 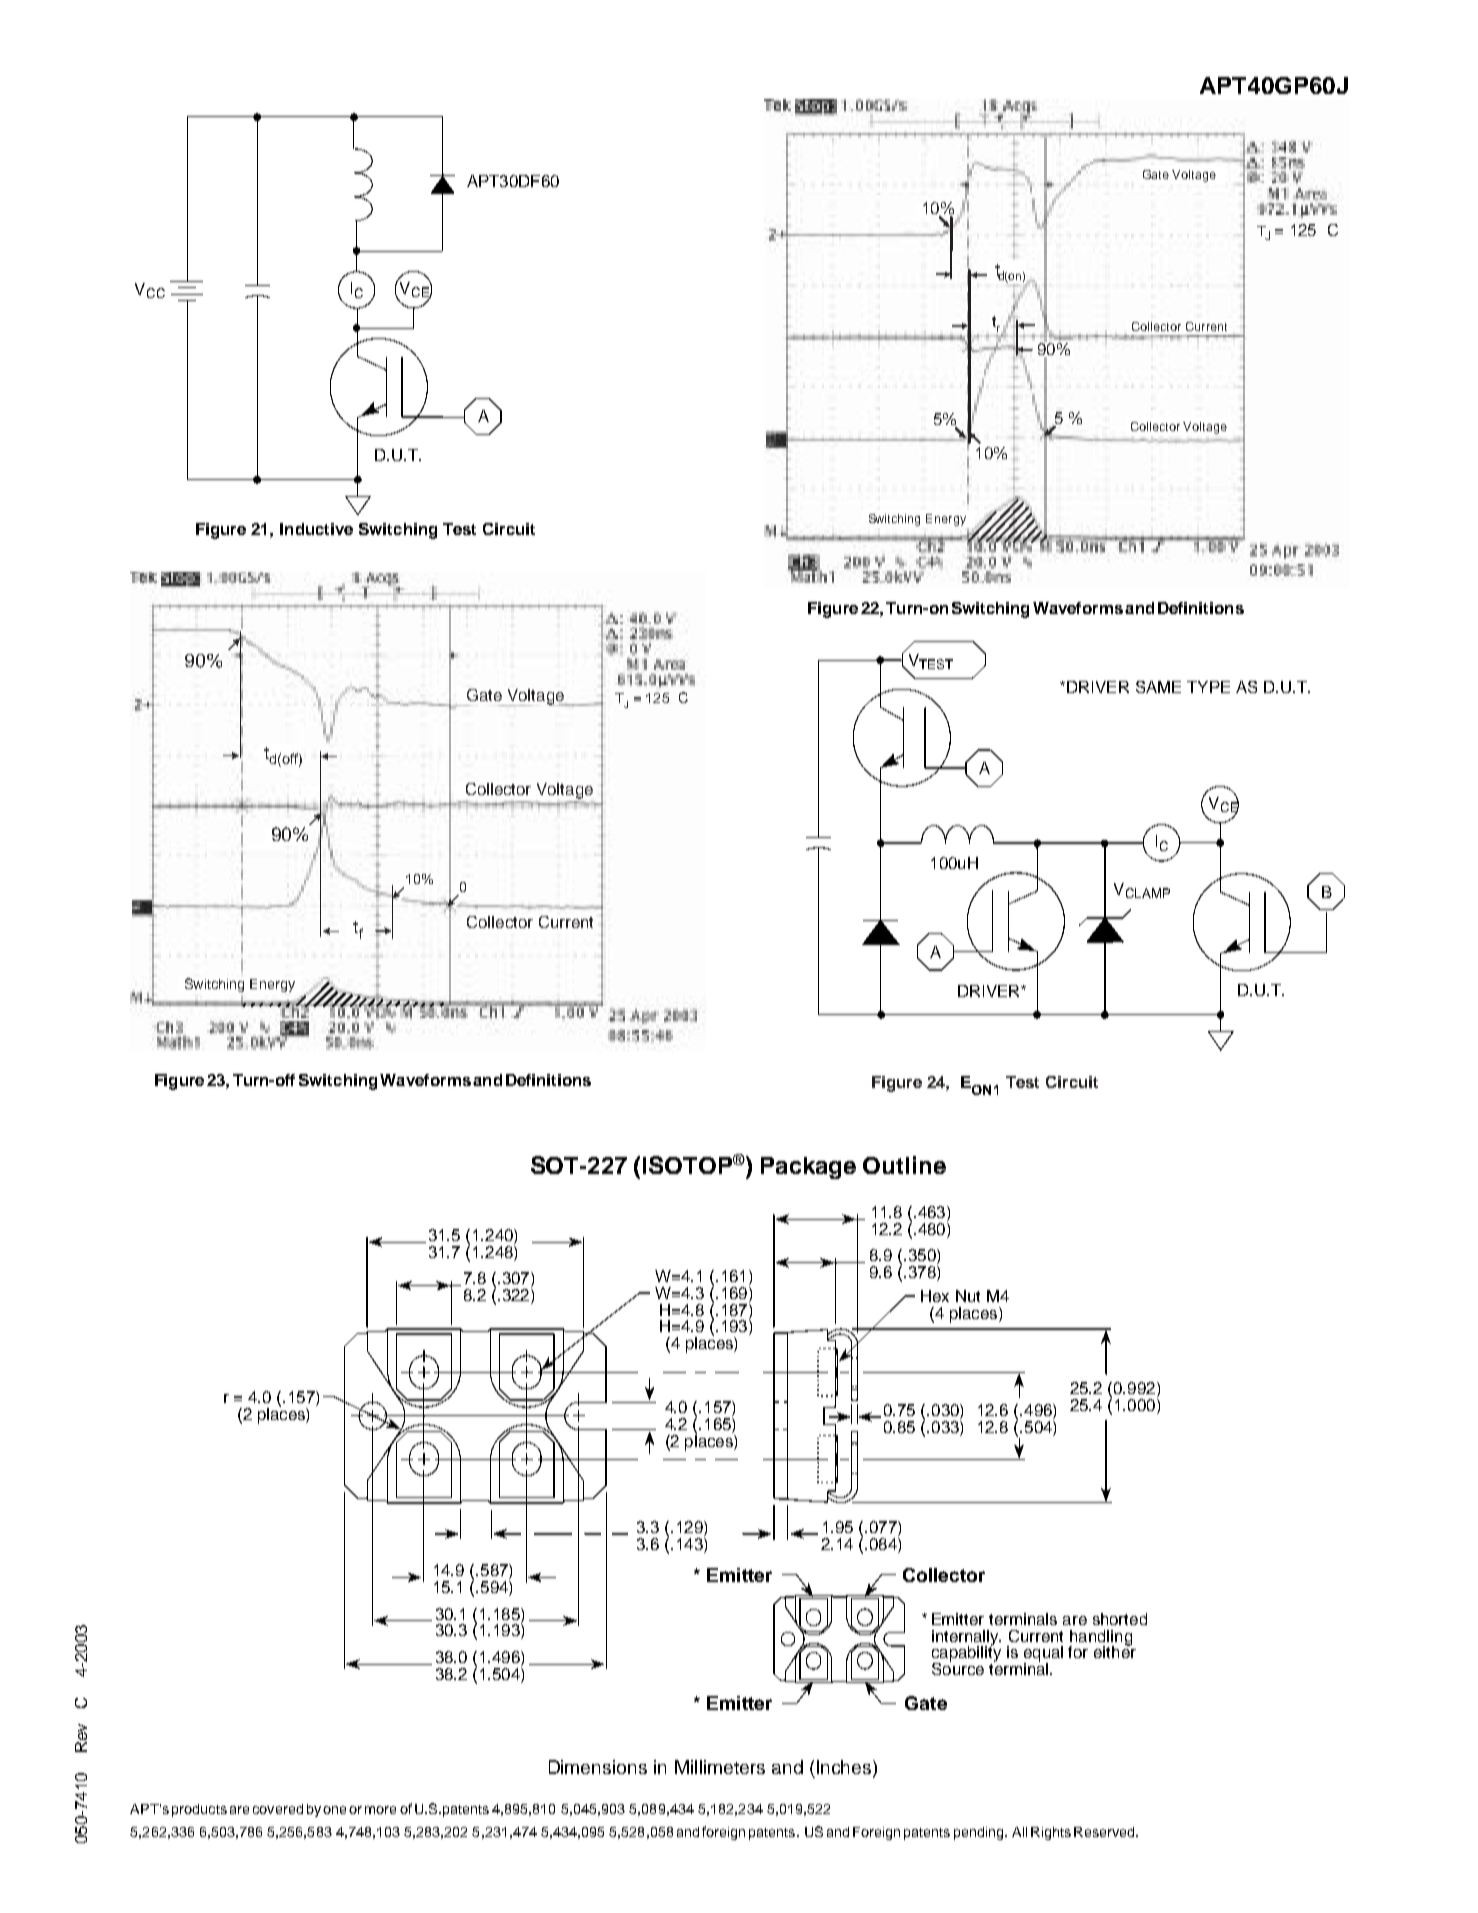 What do you see at coordinates (316, 529) in the image?
I see `Inductive` at bounding box center [316, 529].
